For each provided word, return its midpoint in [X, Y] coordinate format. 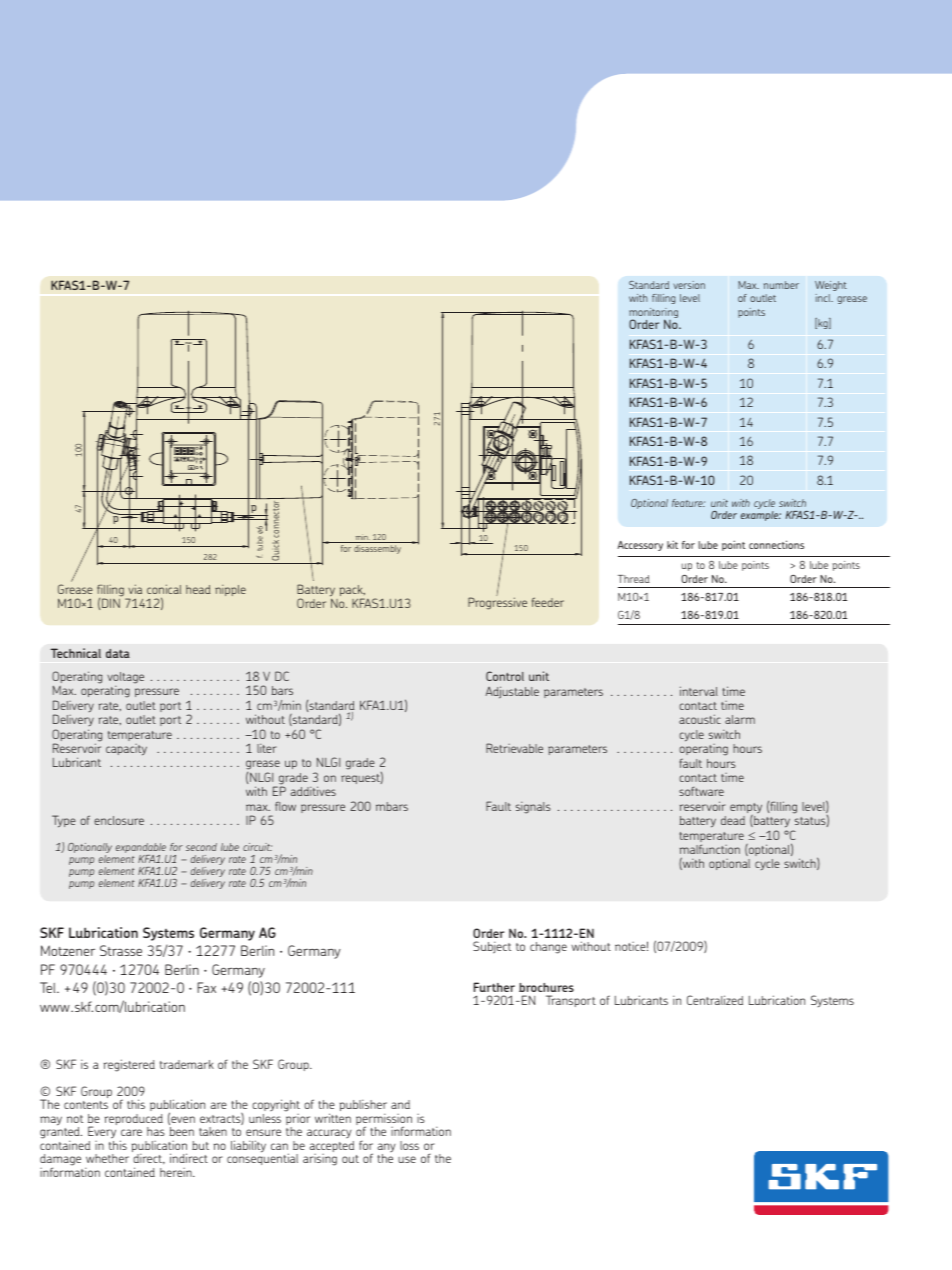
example [761, 514]
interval [699, 691]
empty [746, 809]
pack [352, 592]
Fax [206, 987]
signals [533, 808]
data [118, 653]
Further [494, 987]
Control [505, 676]
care [131, 1132]
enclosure [119, 820]
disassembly [377, 549]
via [135, 589]
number [781, 285]
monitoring [653, 314]
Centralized [715, 1000]
